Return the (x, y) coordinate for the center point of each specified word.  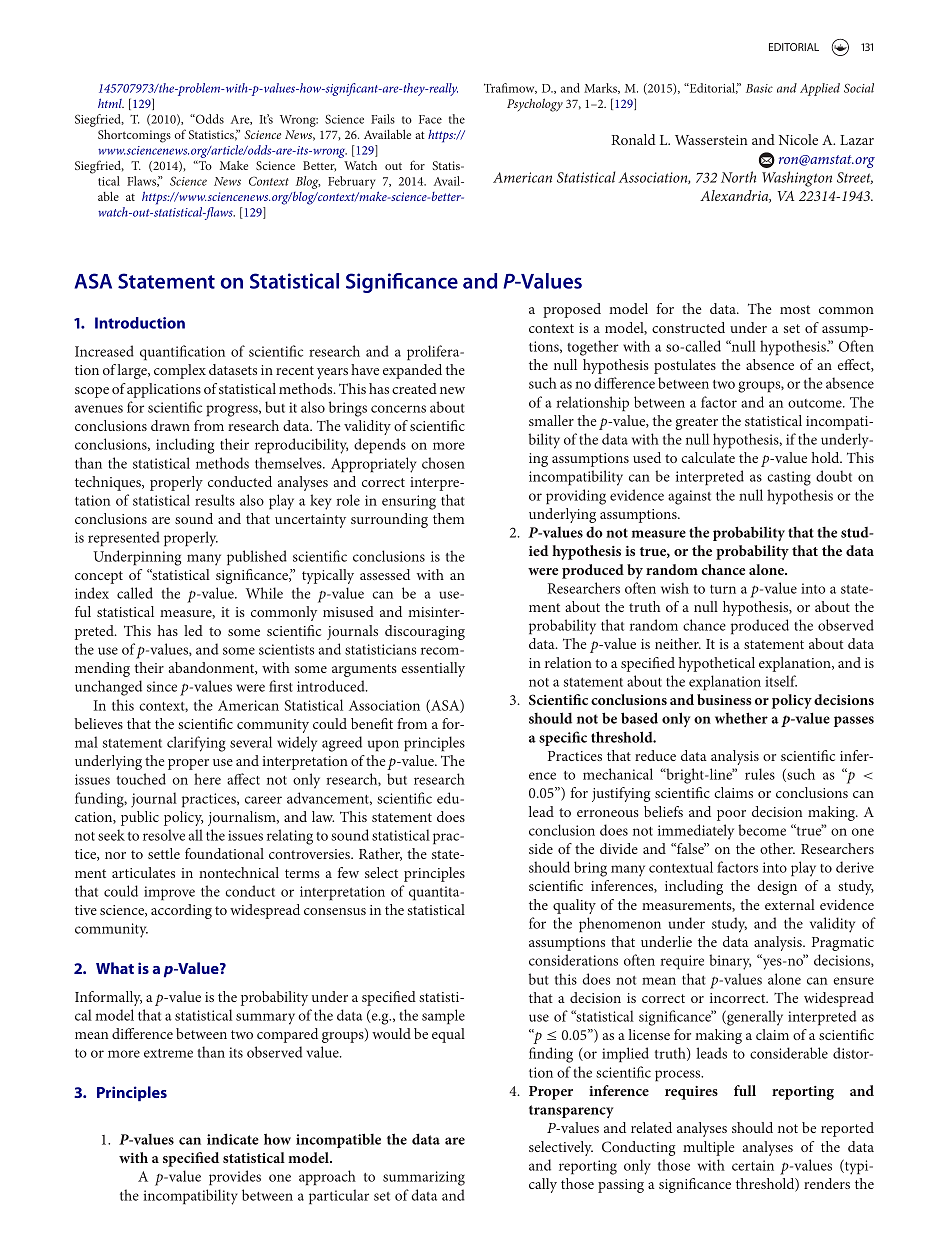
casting (789, 478)
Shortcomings (134, 136)
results (215, 500)
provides (235, 1178)
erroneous (608, 813)
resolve (164, 835)
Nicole (798, 139)
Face (430, 119)
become (762, 830)
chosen (443, 463)
